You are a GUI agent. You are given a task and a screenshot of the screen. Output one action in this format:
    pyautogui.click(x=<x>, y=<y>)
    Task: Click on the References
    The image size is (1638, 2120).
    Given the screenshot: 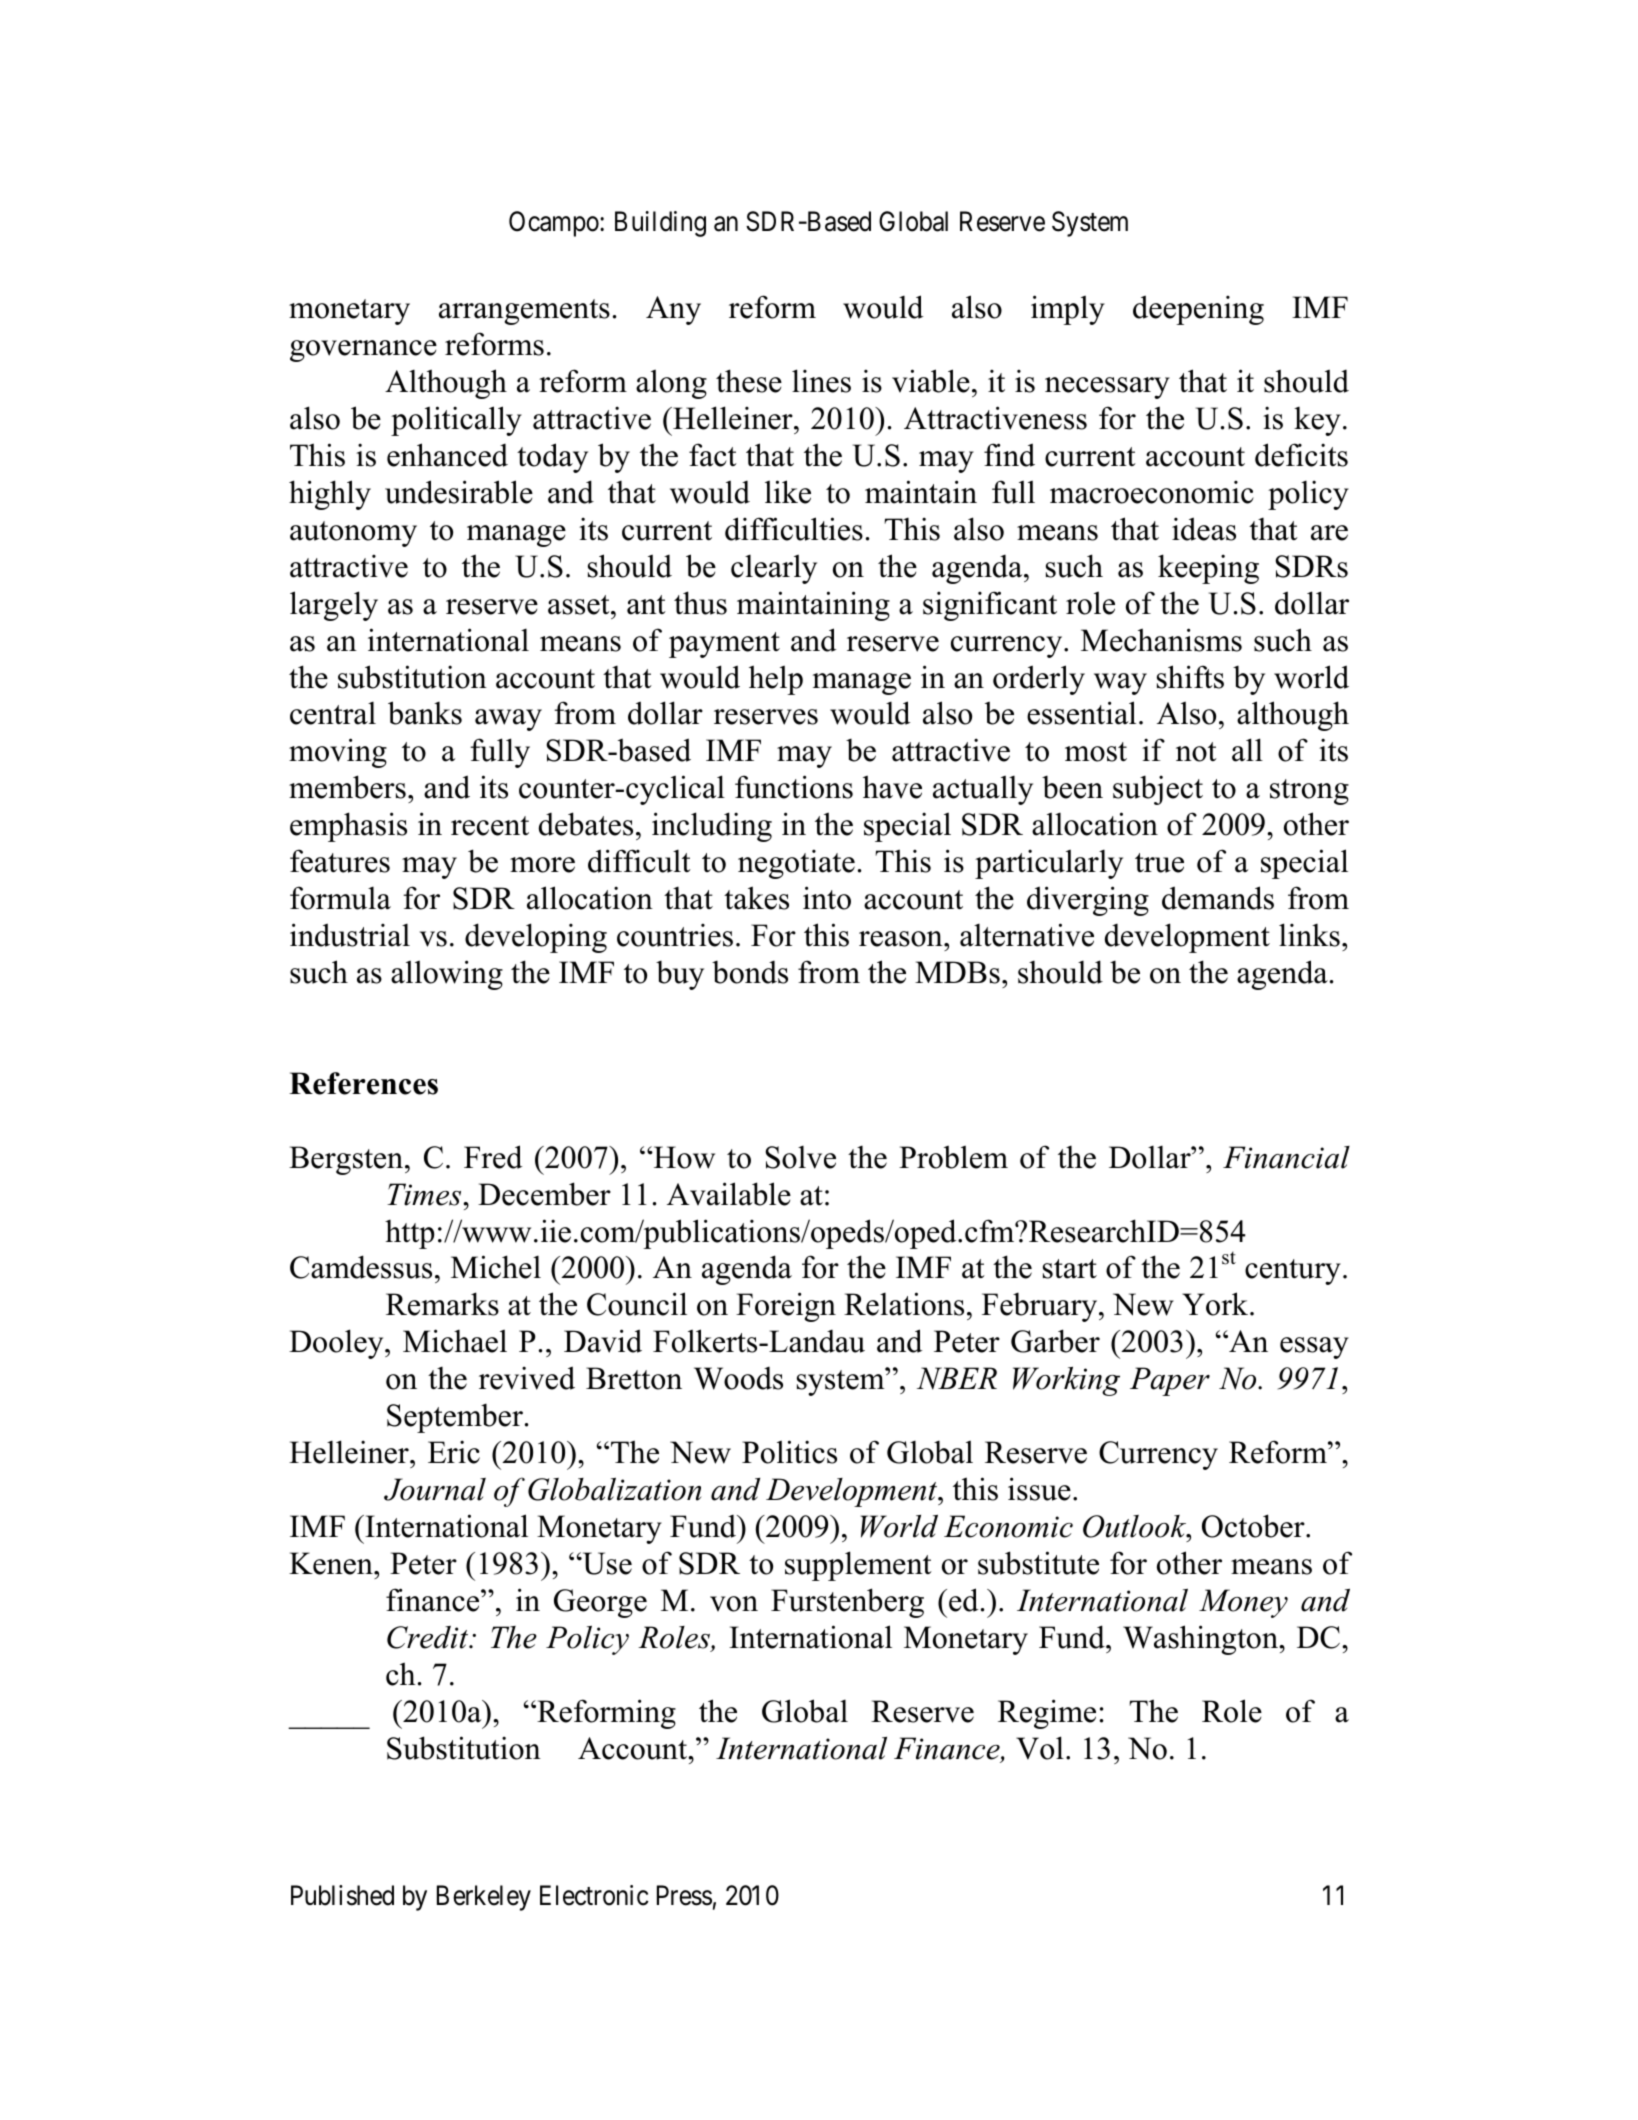 What is the action you would take?
    pyautogui.click(x=363, y=1083)
